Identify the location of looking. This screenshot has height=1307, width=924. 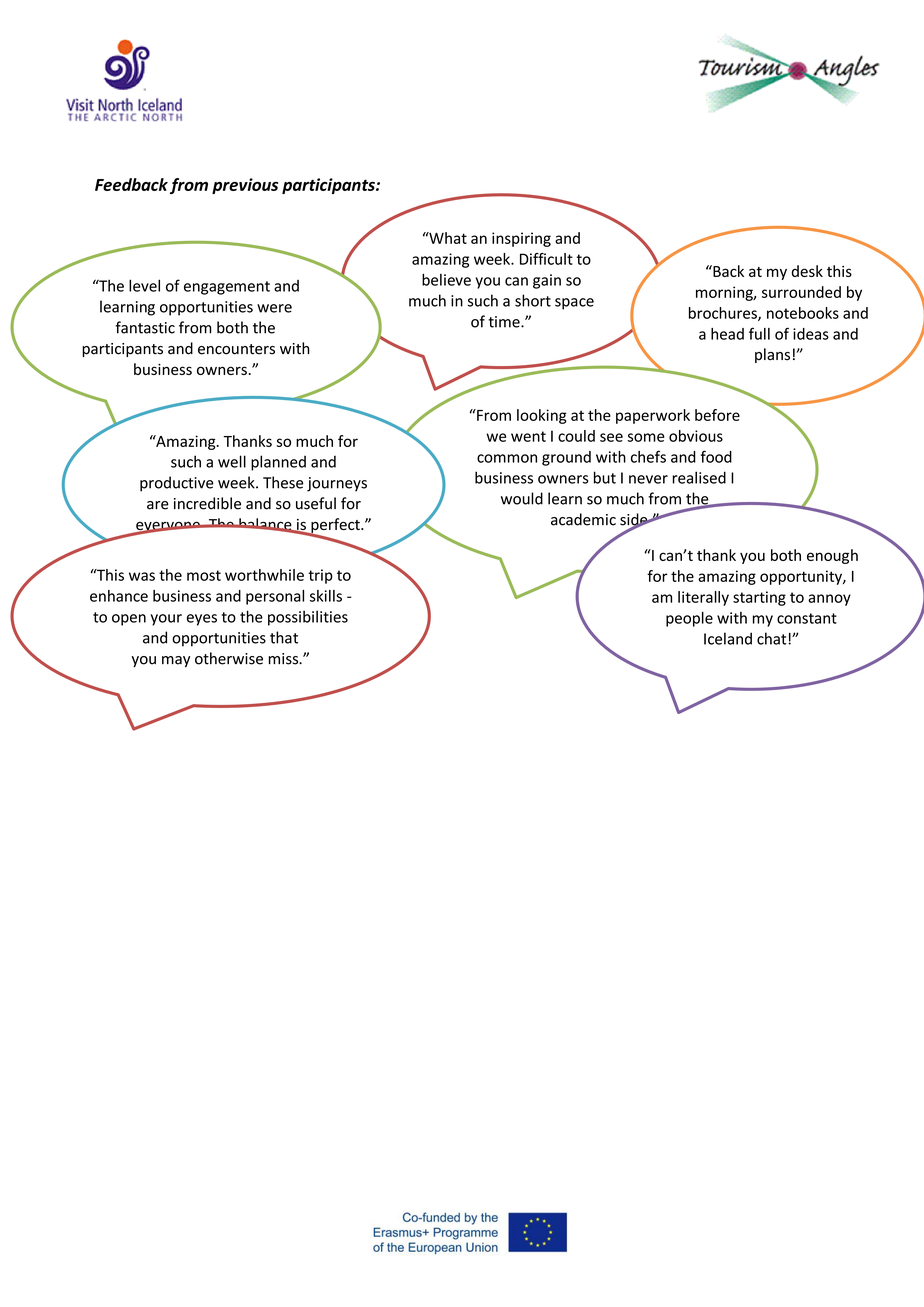
(542, 416).
